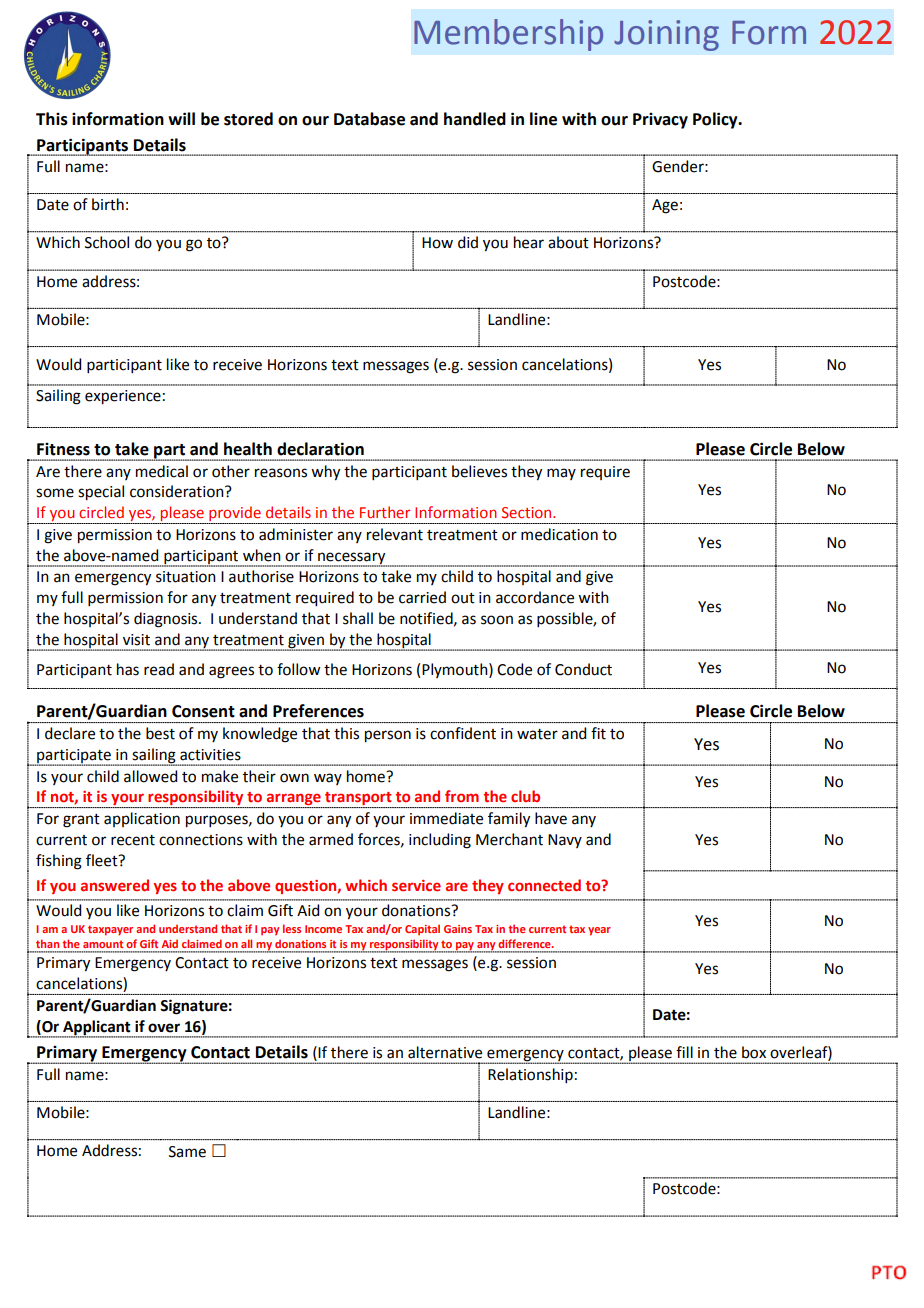 The image size is (924, 1308). What do you see at coordinates (551, 818) in the page?
I see `have` at bounding box center [551, 818].
